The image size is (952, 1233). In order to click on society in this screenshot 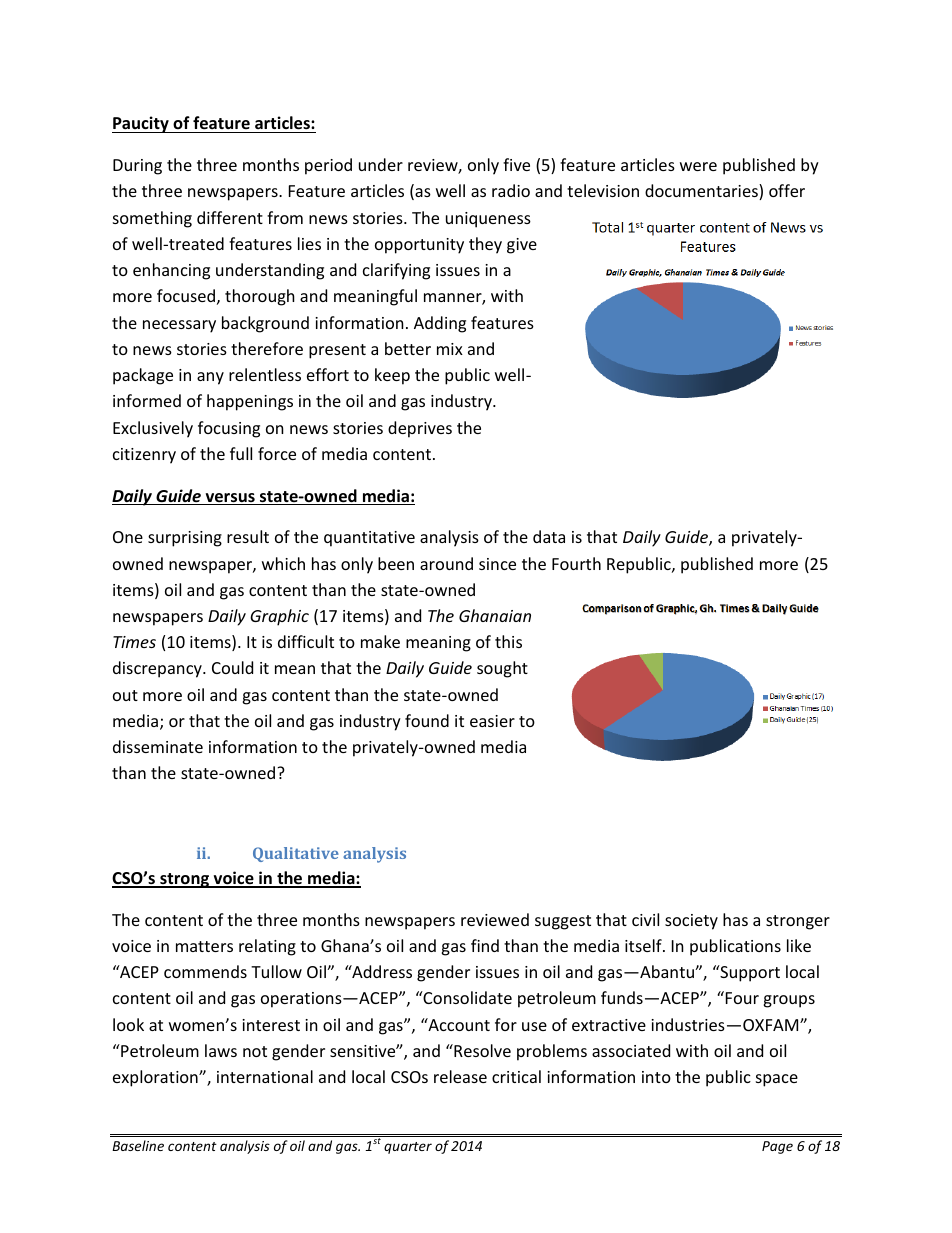, I will do `click(691, 922)`.
